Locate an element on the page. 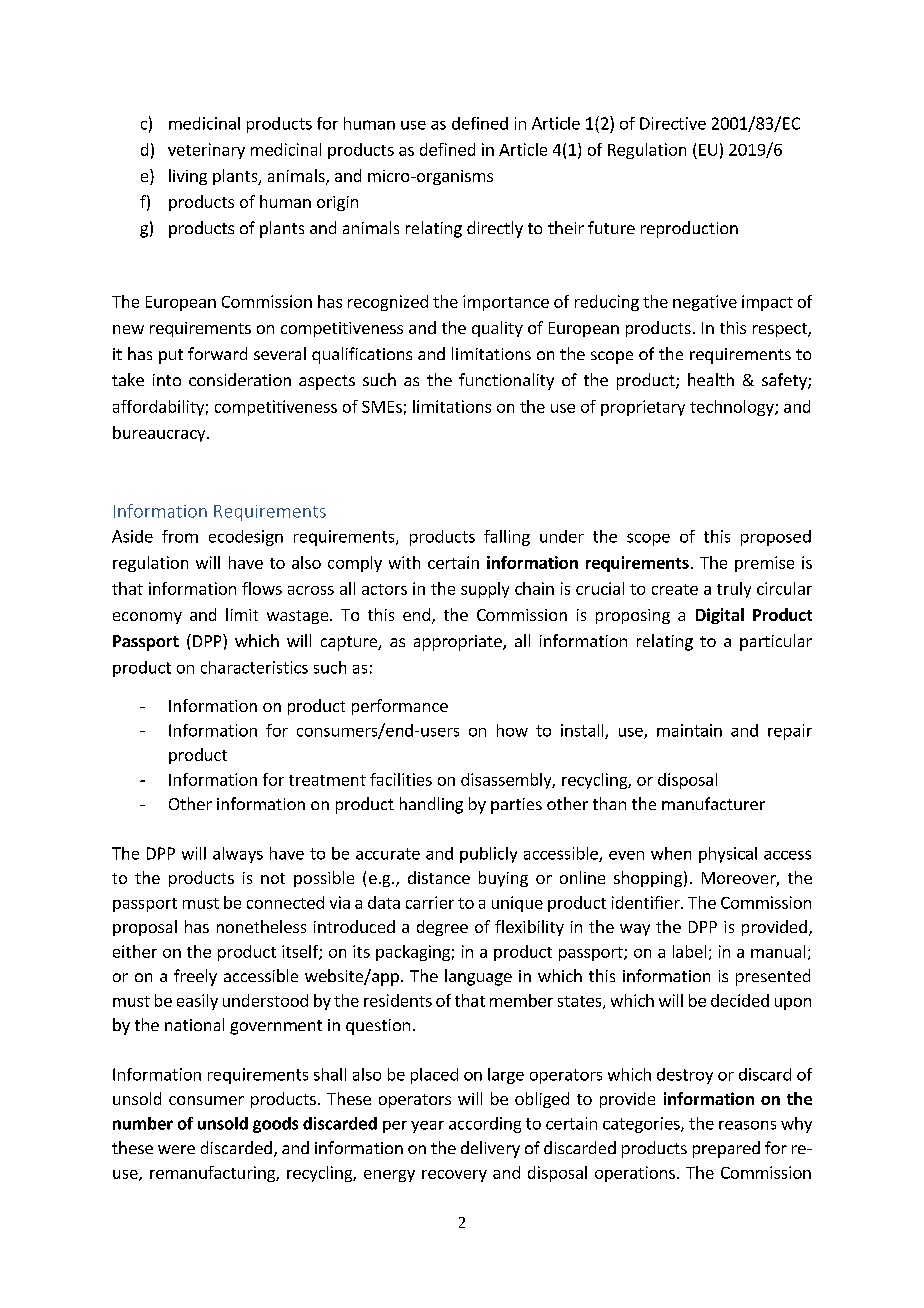 This page has width=924, height=1308. Digital is located at coordinates (720, 616).
